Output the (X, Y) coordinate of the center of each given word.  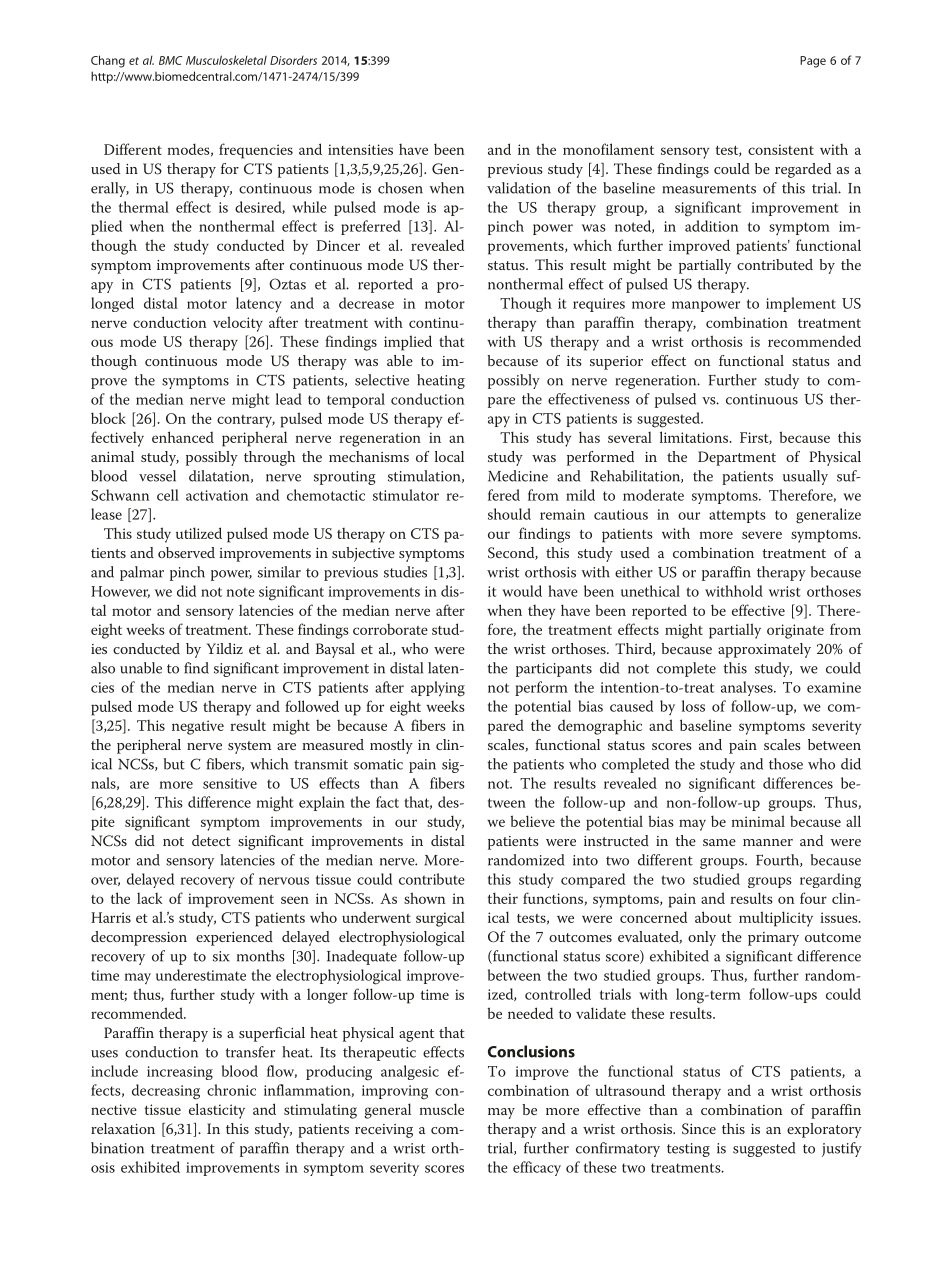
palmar (142, 573)
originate (795, 631)
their (503, 898)
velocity (238, 324)
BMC (170, 60)
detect (211, 840)
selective (382, 380)
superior (616, 363)
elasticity (217, 1111)
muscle (442, 1109)
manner (768, 842)
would (522, 591)
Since (699, 1129)
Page (813, 62)
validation (519, 188)
